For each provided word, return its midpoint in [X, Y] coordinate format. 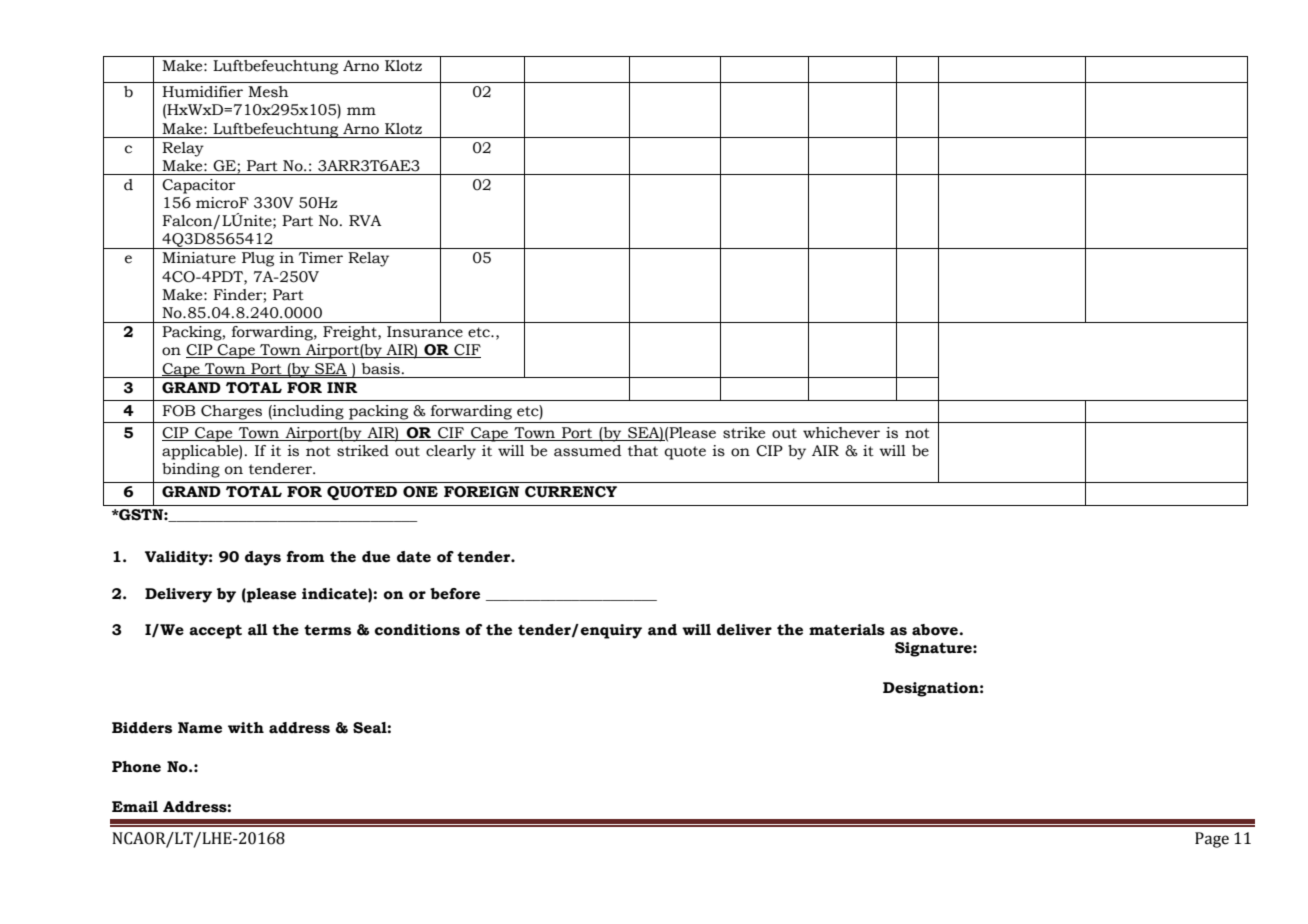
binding [191, 470]
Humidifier [202, 92]
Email [135, 807]
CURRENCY [571, 492]
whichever [841, 433]
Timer [321, 258]
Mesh [268, 92]
